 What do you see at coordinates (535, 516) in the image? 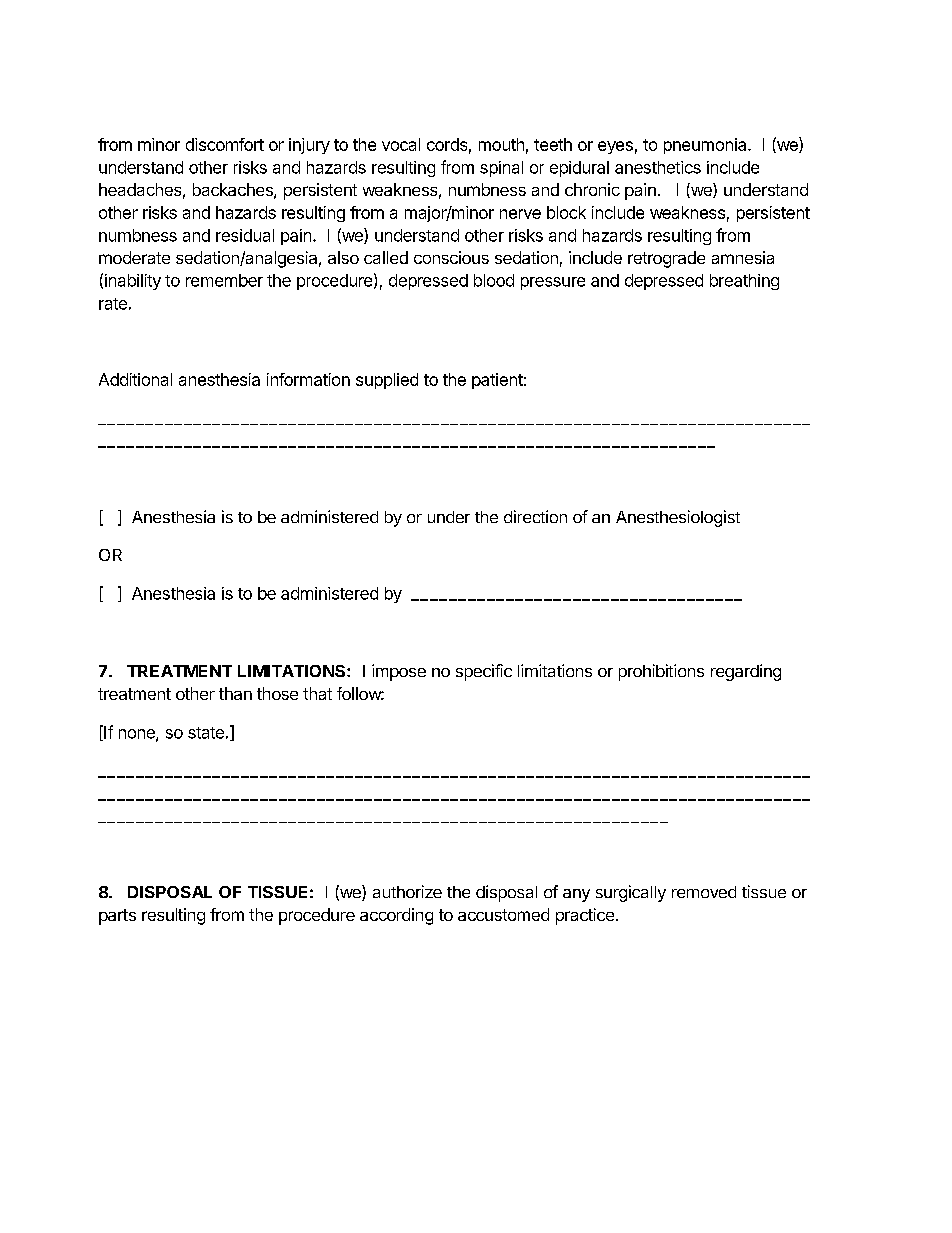
I see `direction` at bounding box center [535, 516].
